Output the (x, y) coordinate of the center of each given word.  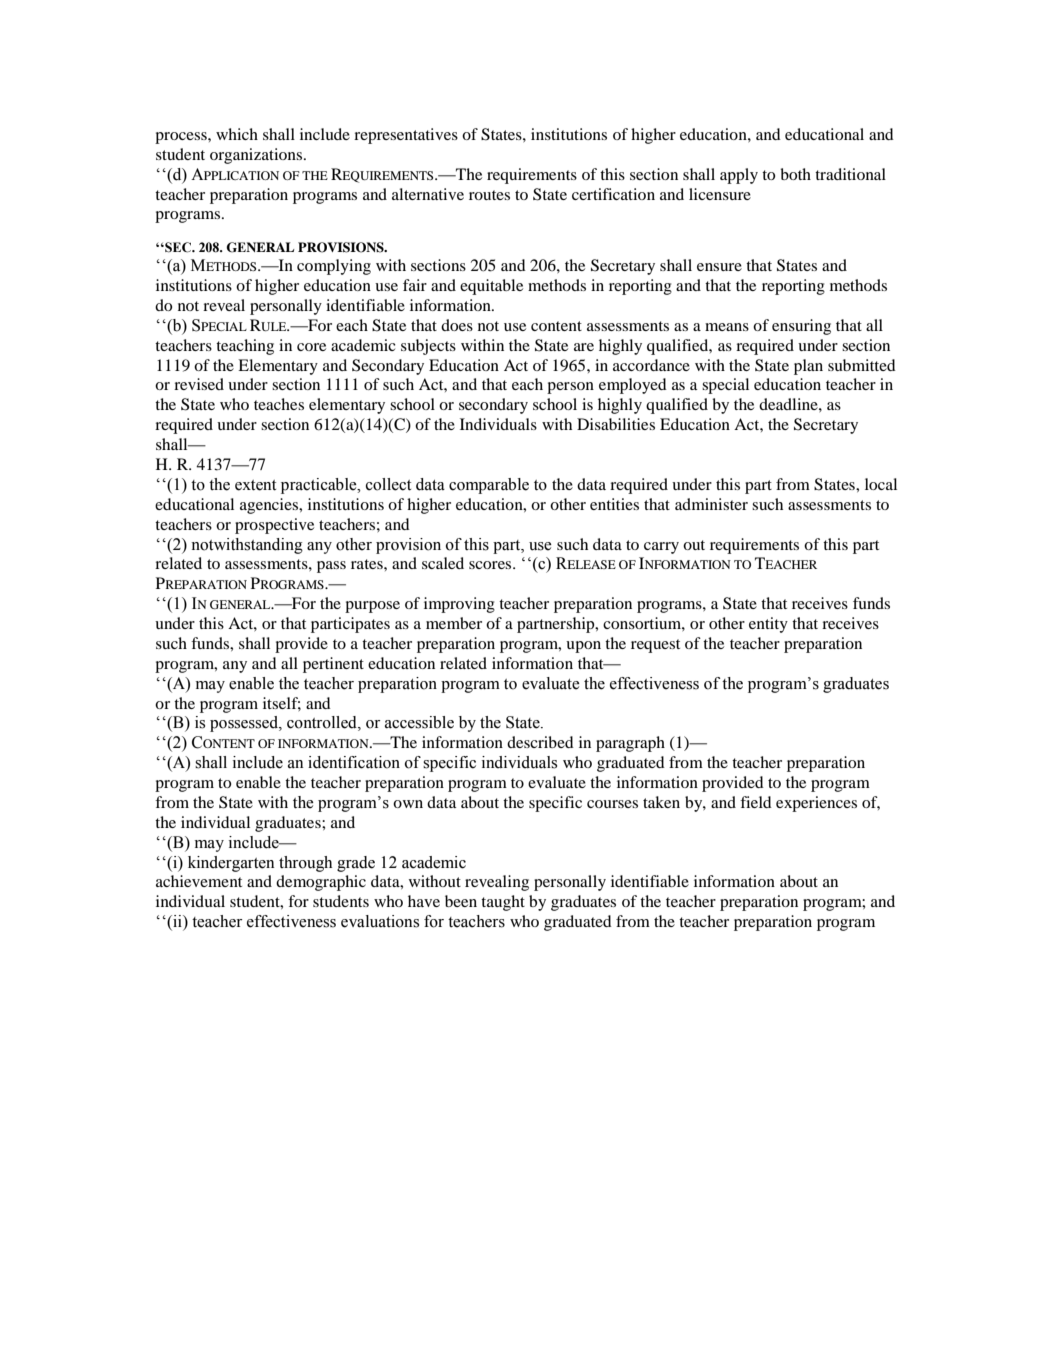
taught (503, 903)
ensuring (801, 327)
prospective (274, 526)
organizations (257, 156)
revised (199, 384)
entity (768, 625)
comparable (489, 486)
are (584, 347)
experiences (816, 804)
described (540, 742)
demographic (321, 883)
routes (489, 195)
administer (711, 504)
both (795, 174)
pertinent (333, 665)
